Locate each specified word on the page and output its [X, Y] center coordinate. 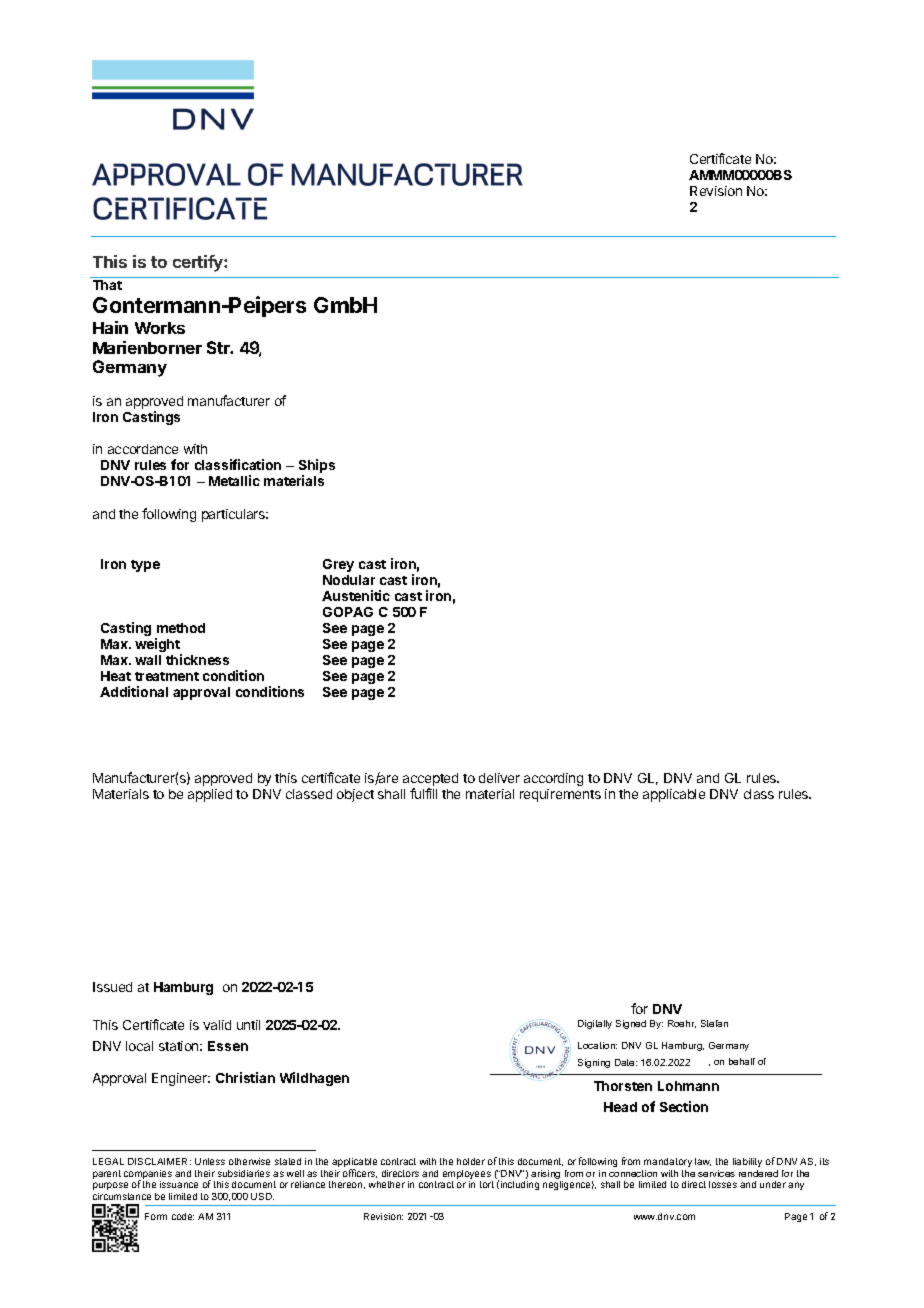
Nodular [349, 580]
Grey [338, 565]
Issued [112, 987]
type [145, 566]
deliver [499, 778]
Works [160, 328]
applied [210, 795]
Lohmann [688, 1086]
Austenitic [356, 595]
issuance [179, 1184]
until [248, 1025]
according [553, 779]
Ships [317, 467]
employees [468, 1176]
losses [723, 1184]
